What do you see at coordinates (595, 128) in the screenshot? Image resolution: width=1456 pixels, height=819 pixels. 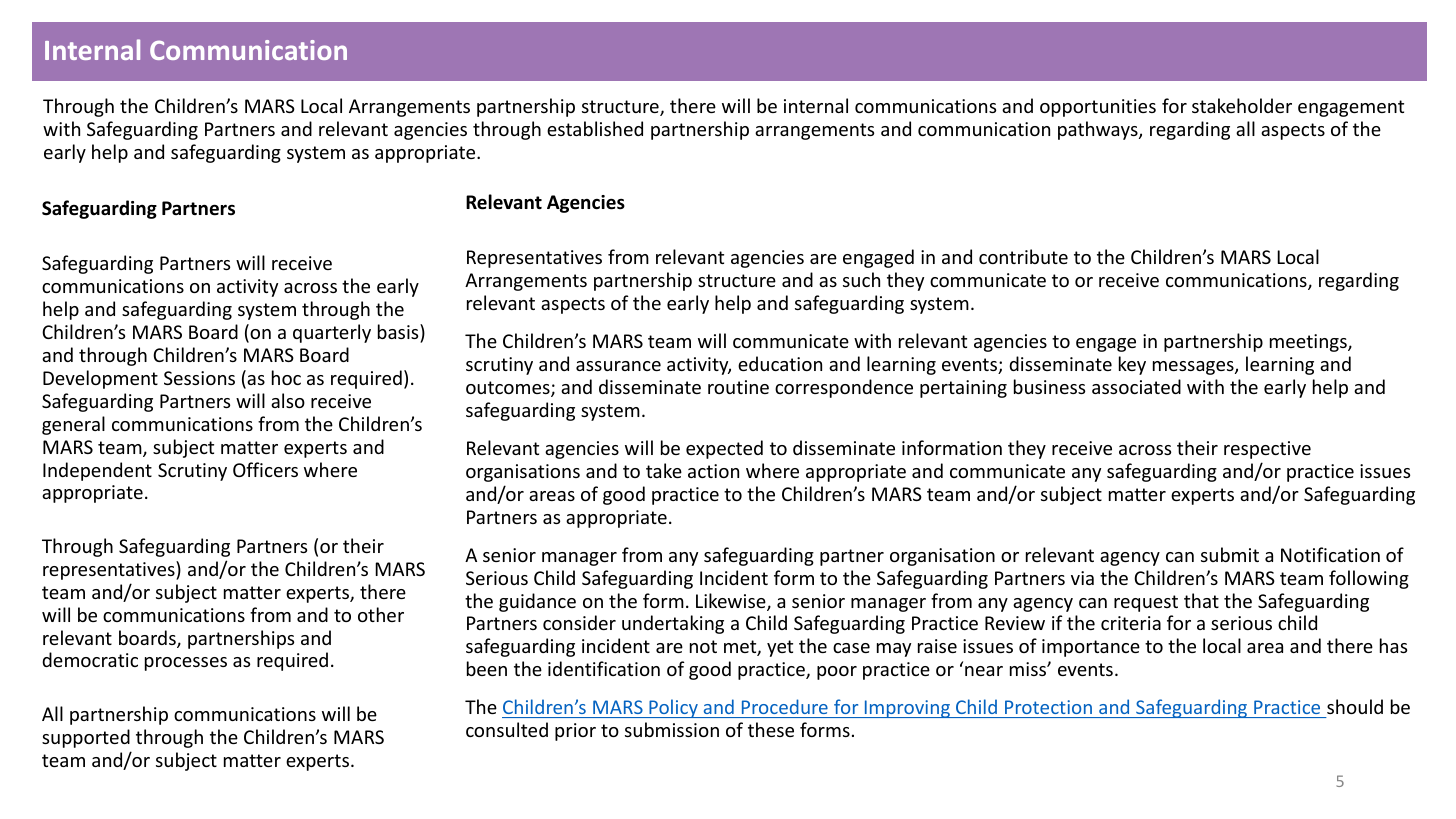 I see `established` at bounding box center [595, 128].
